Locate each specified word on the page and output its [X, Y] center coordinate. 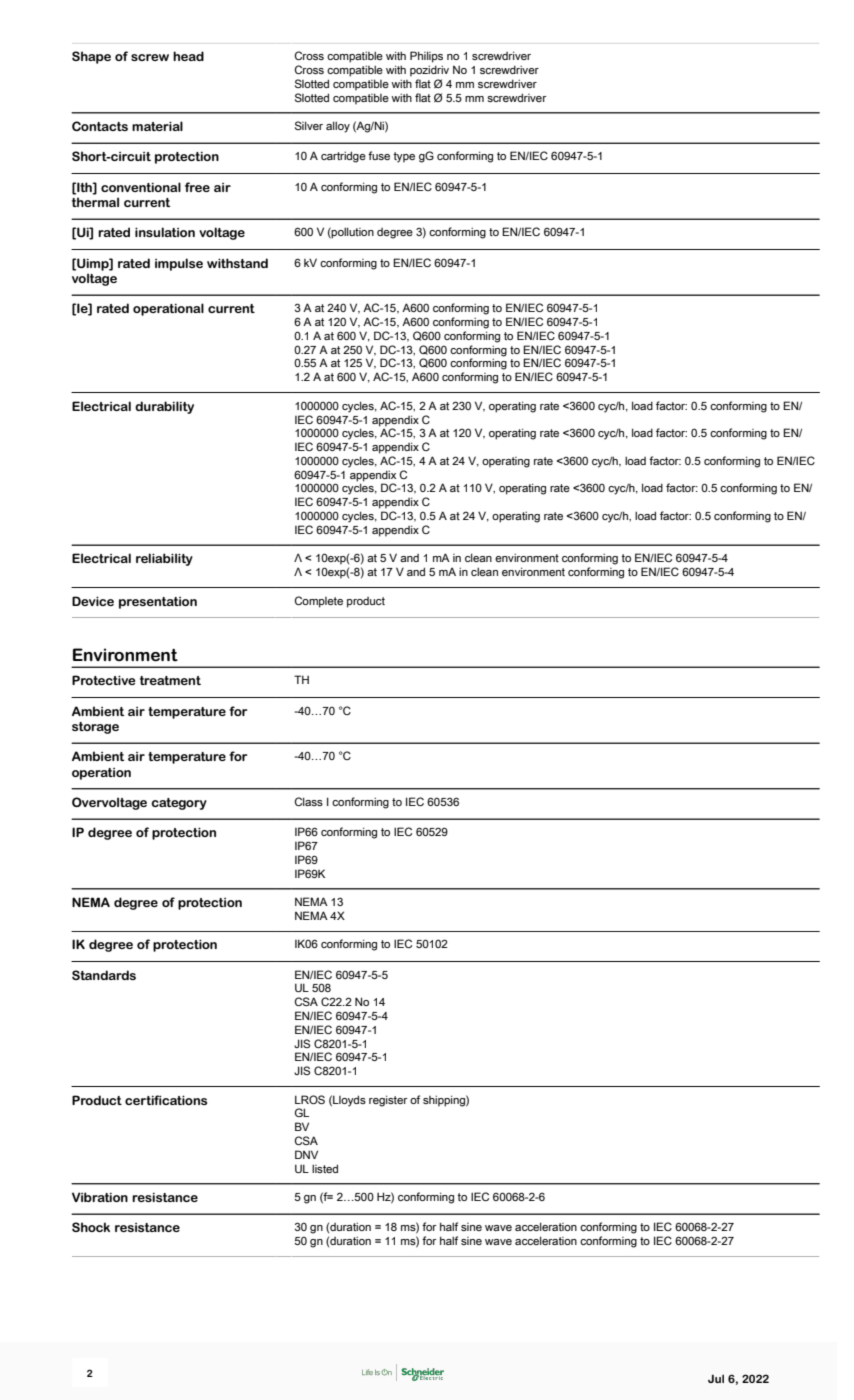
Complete [319, 602]
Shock [91, 1227]
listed [325, 1168]
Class [309, 801]
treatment [170, 680]
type [404, 157]
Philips [426, 57]
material [157, 126]
